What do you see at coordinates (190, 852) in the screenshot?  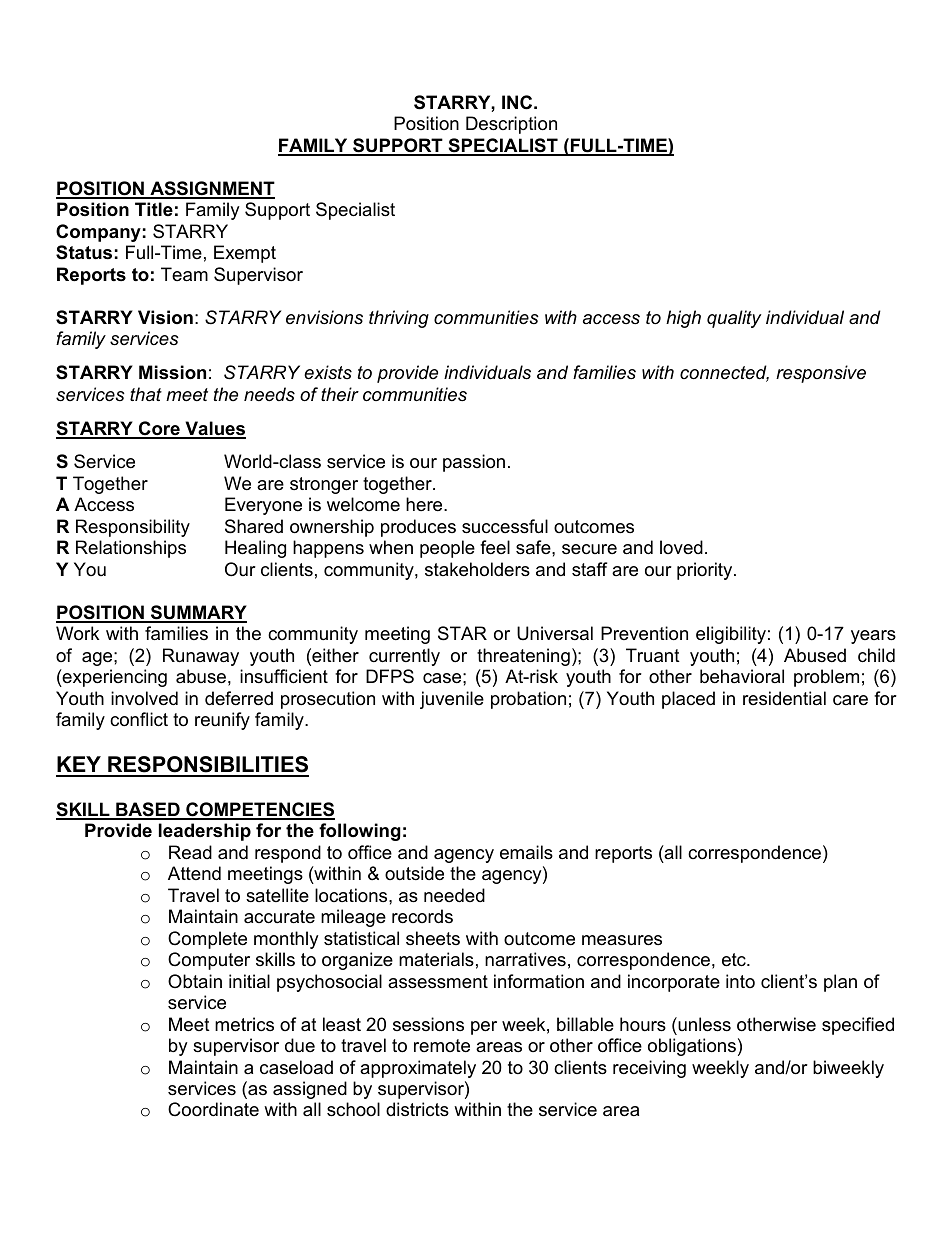 I see `Read` at bounding box center [190, 852].
